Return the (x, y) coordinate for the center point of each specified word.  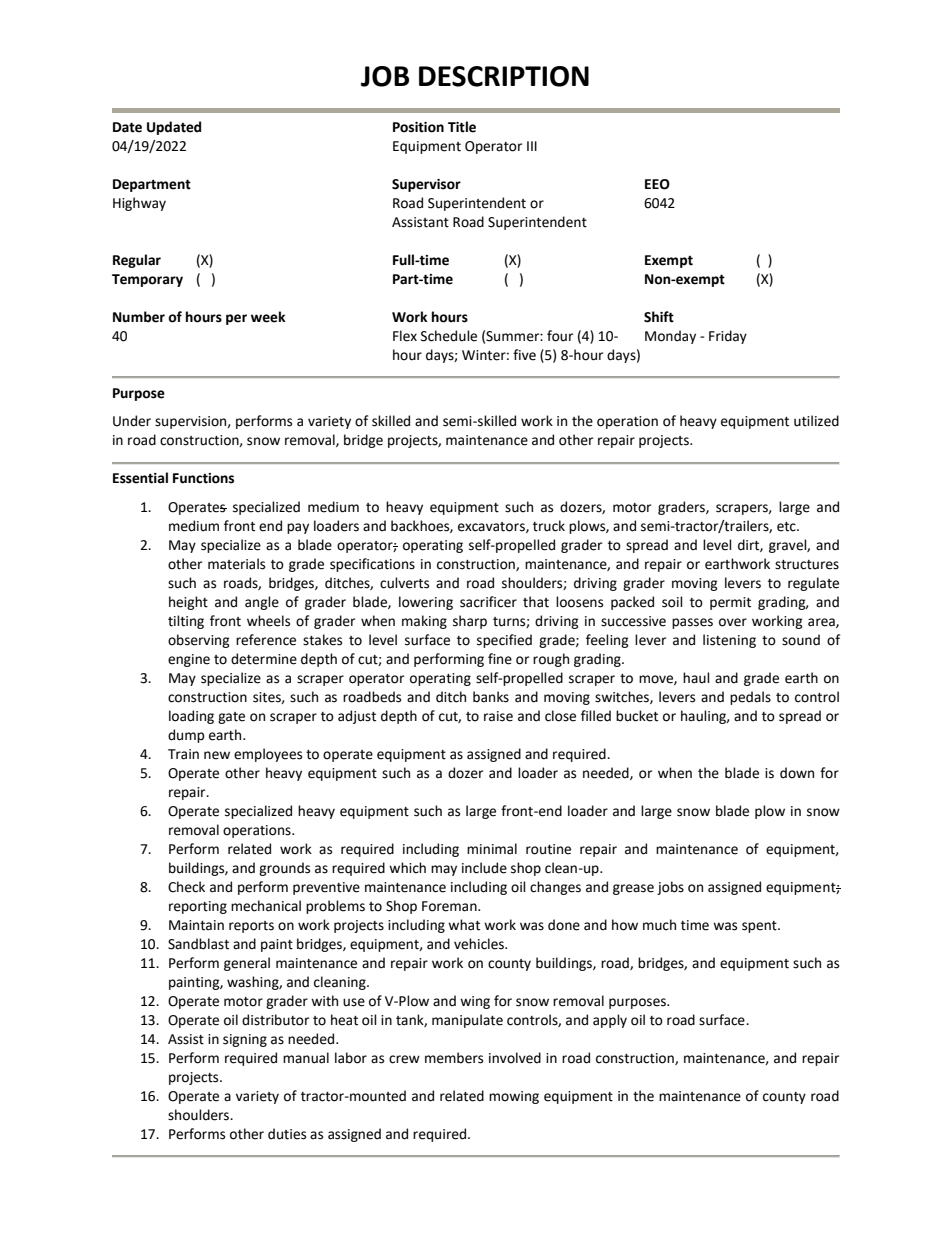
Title (462, 127)
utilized (816, 421)
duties (287, 1134)
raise (498, 716)
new (217, 755)
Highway (139, 204)
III (532, 146)
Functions (203, 478)
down (797, 773)
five (524, 355)
